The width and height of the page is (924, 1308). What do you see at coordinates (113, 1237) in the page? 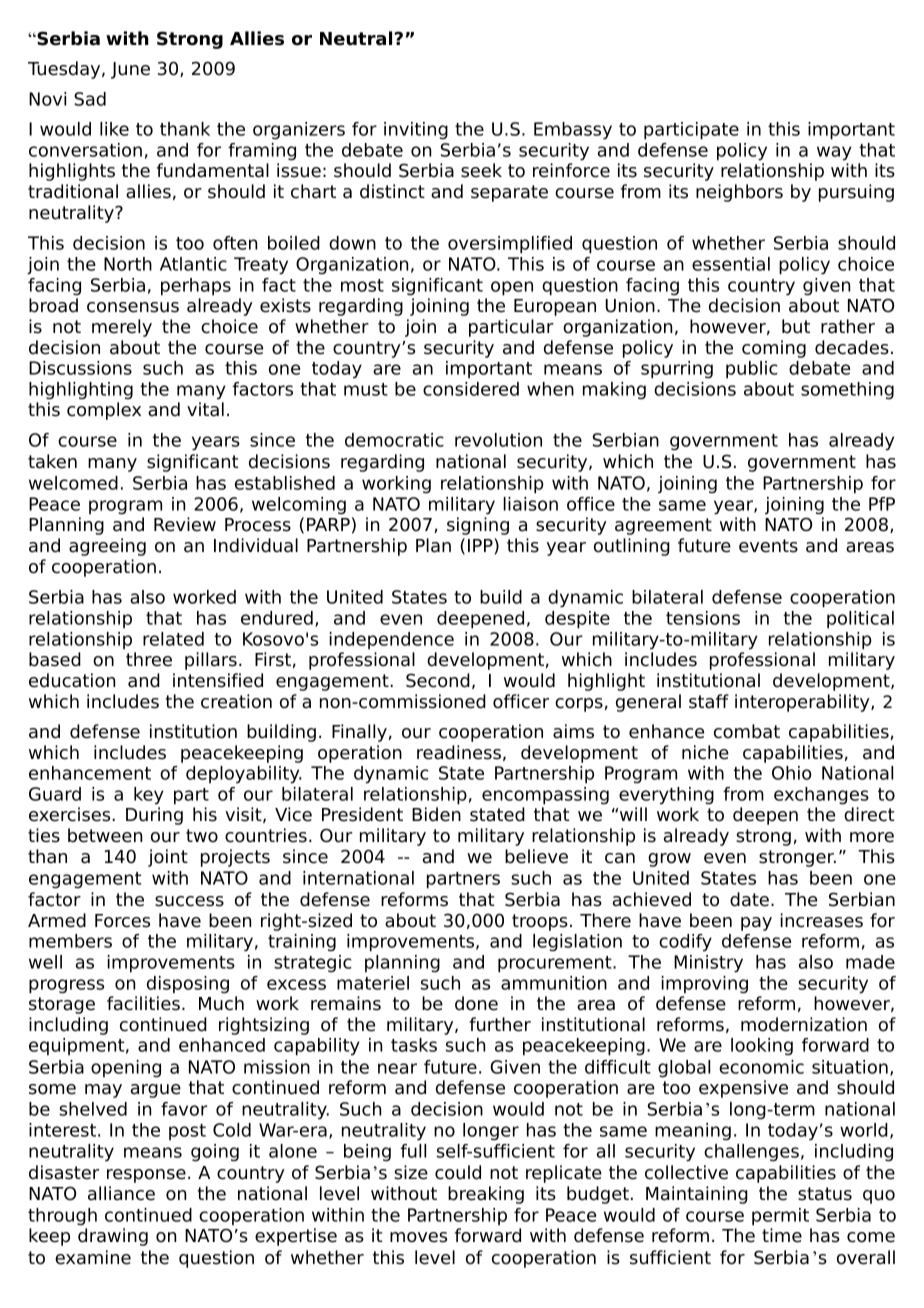
I see `drawing` at bounding box center [113, 1237].
